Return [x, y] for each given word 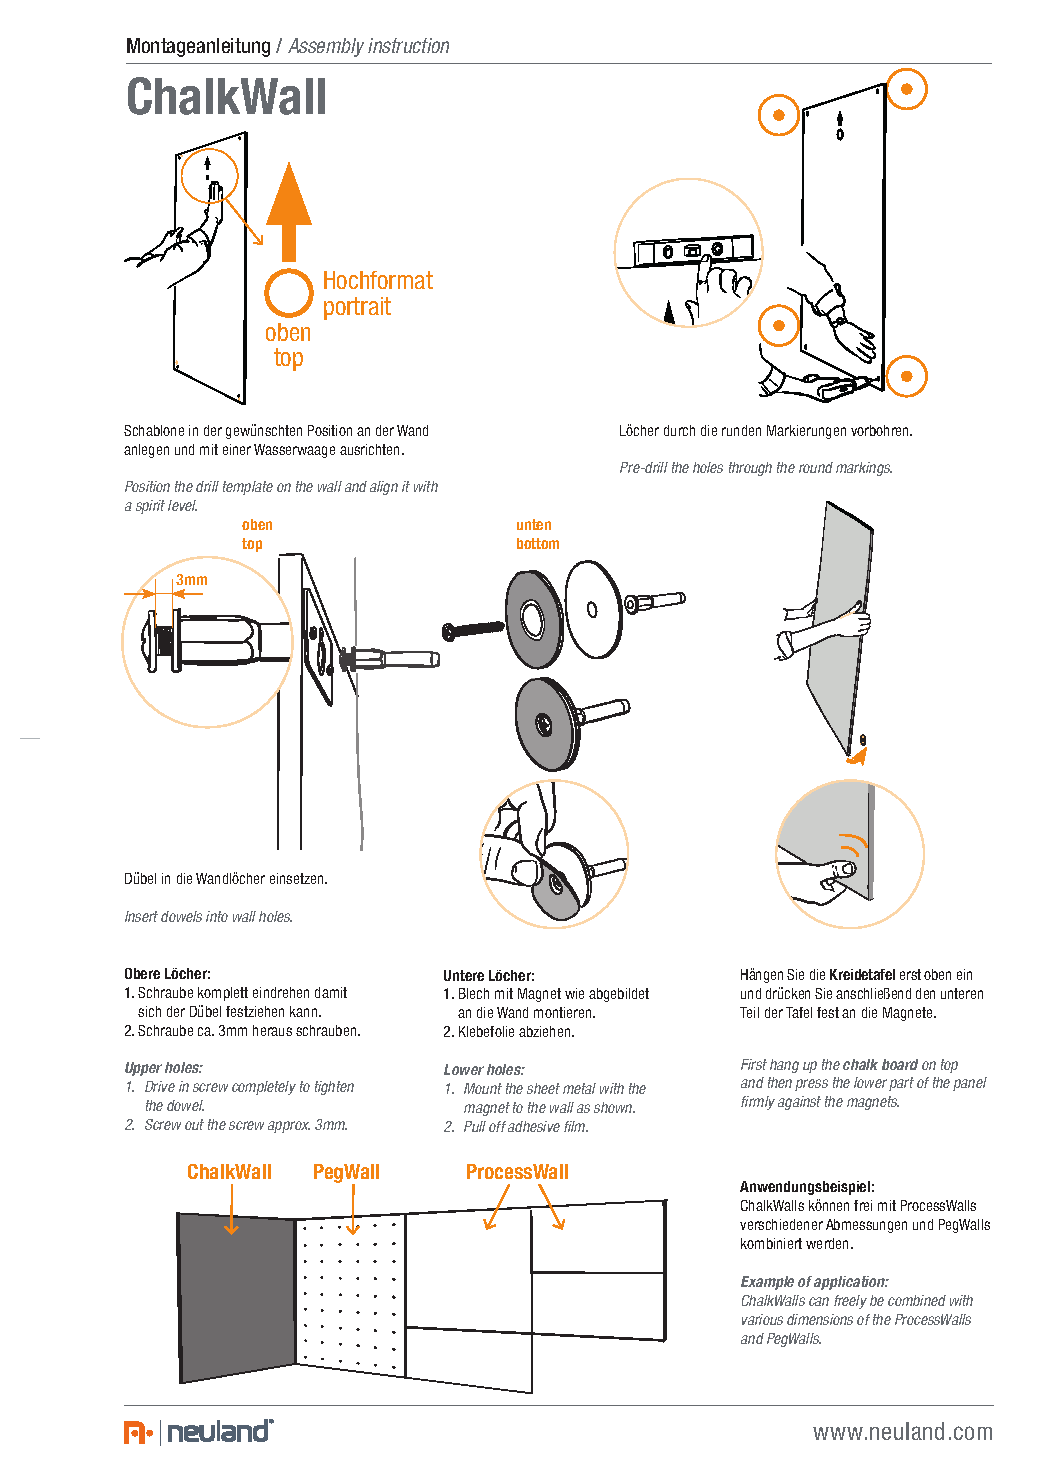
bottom [538, 543]
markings [864, 469]
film [576, 1126]
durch [679, 430]
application [851, 1283]
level [182, 505]
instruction [408, 45]
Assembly [326, 47]
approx [289, 1127]
